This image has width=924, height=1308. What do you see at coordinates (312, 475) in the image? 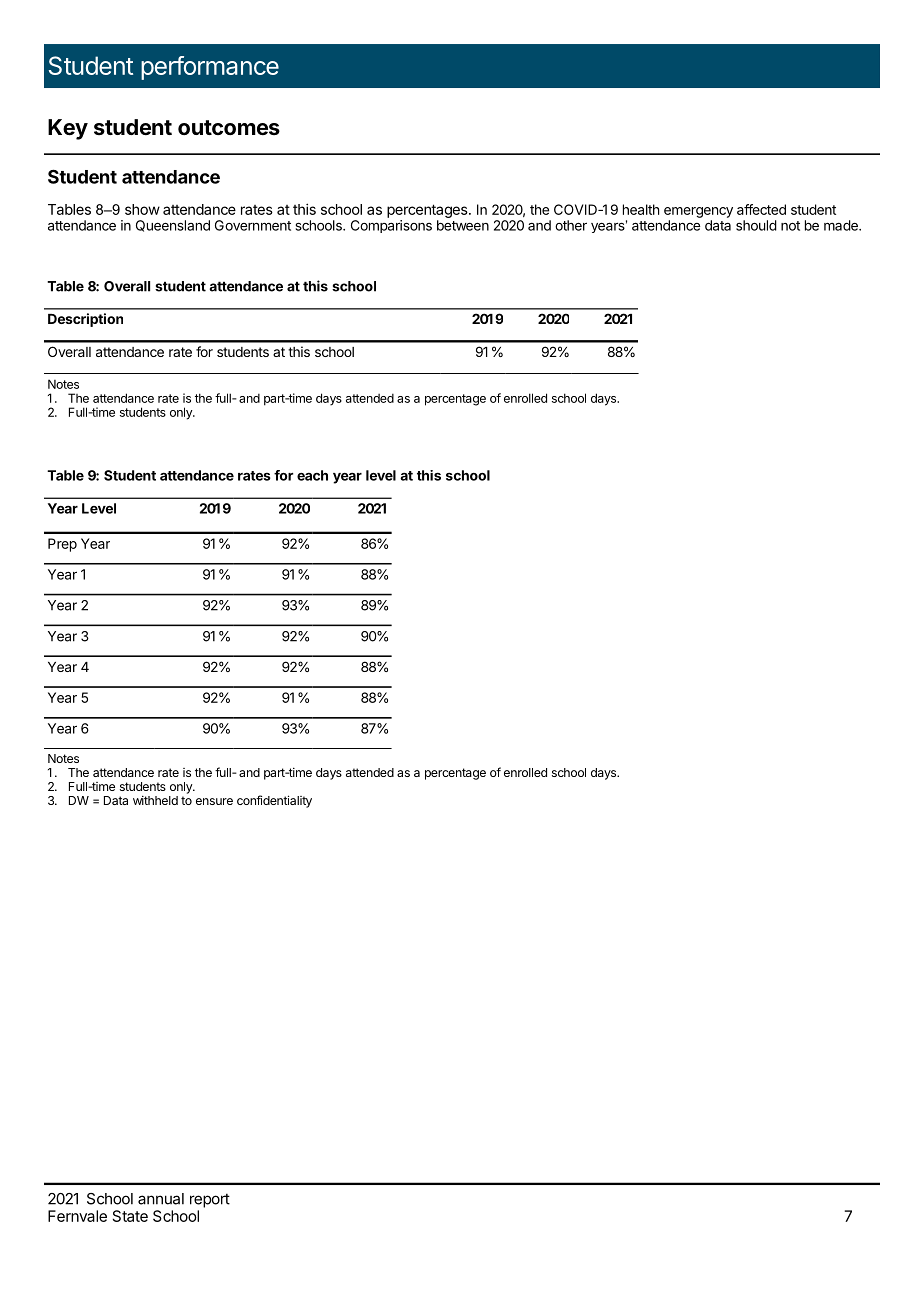
I see `each` at bounding box center [312, 475].
